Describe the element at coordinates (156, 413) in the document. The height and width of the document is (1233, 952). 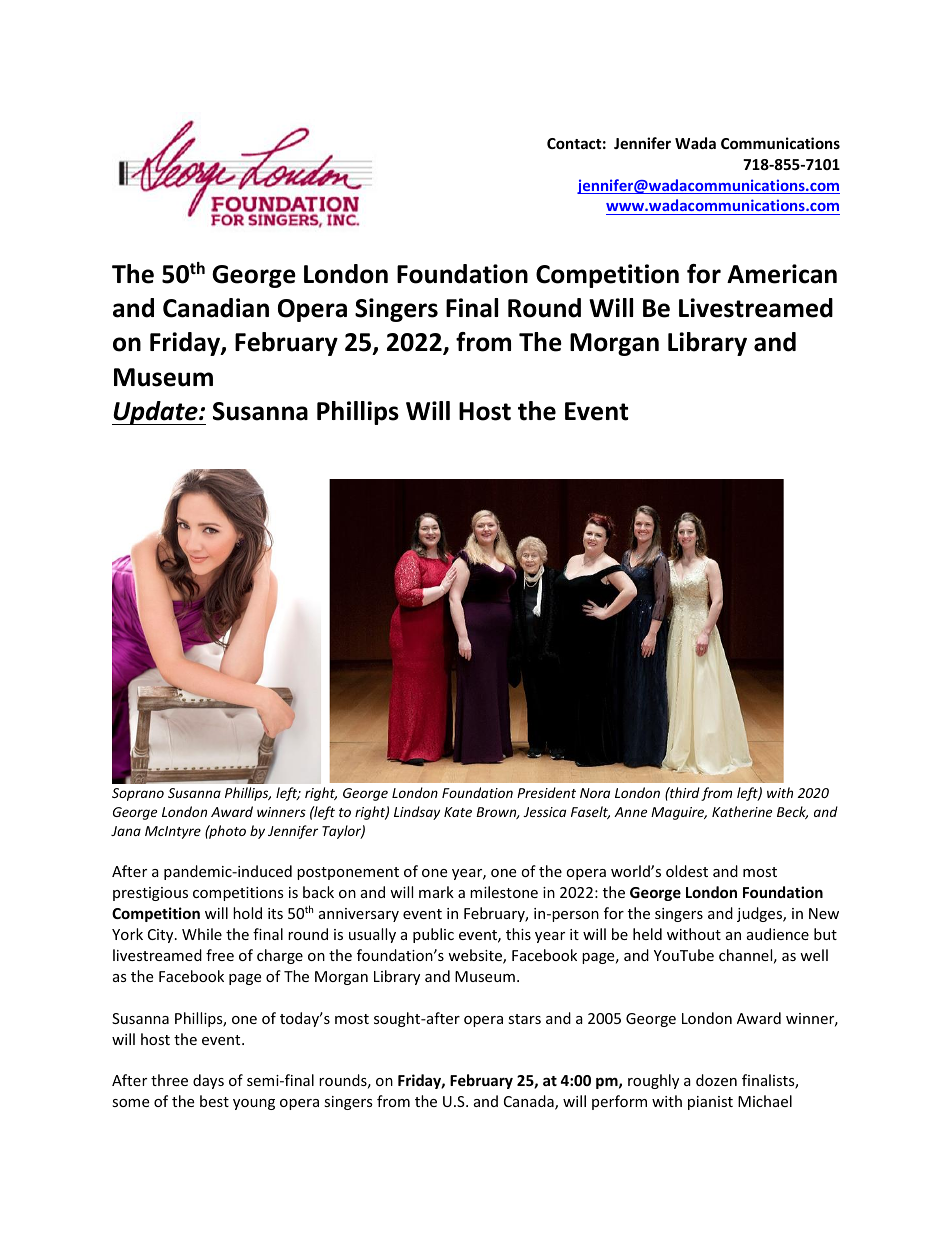
I see `Update` at that location.
